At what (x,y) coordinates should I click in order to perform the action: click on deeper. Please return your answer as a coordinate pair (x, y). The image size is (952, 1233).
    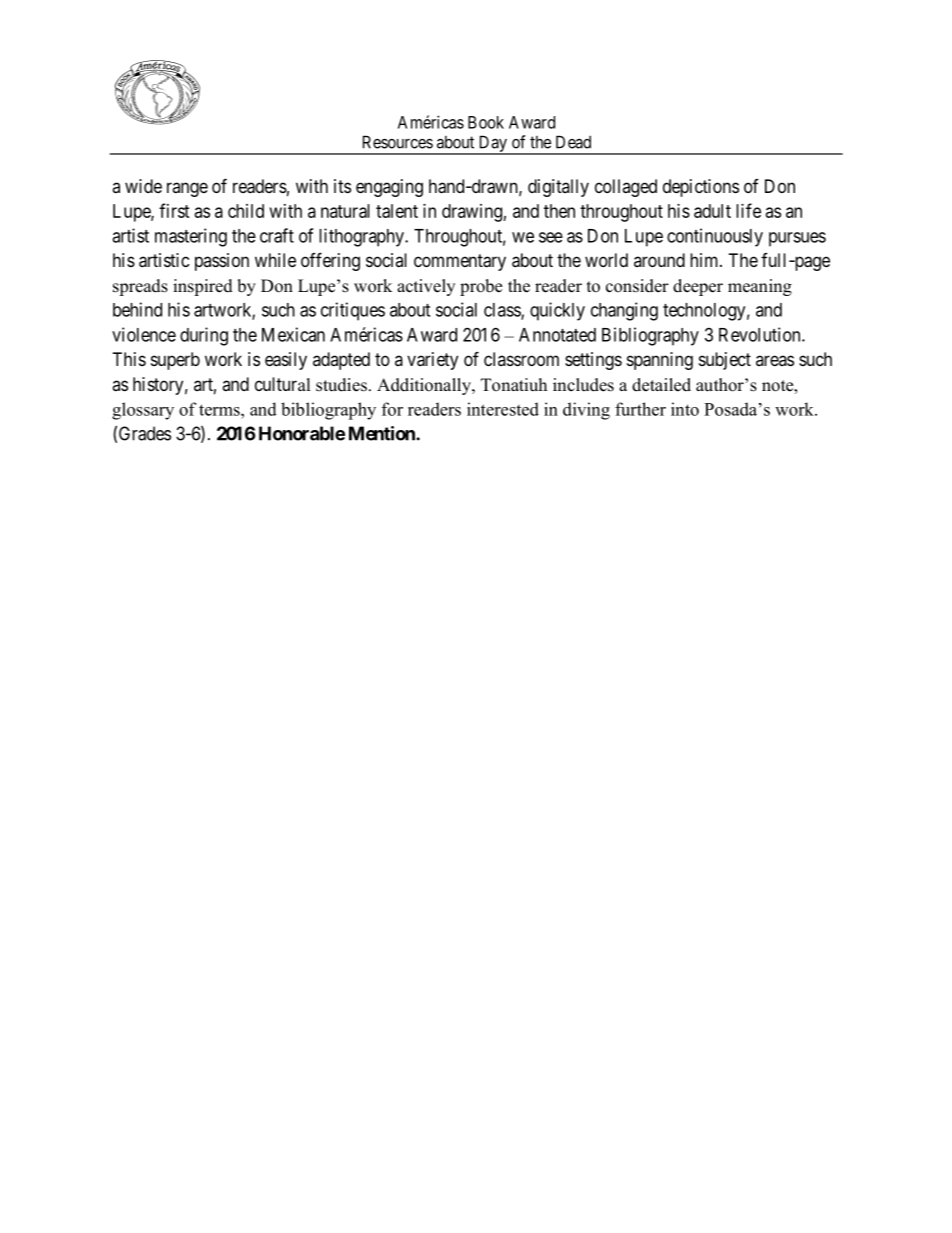
    Looking at the image, I should click on (698, 287).
